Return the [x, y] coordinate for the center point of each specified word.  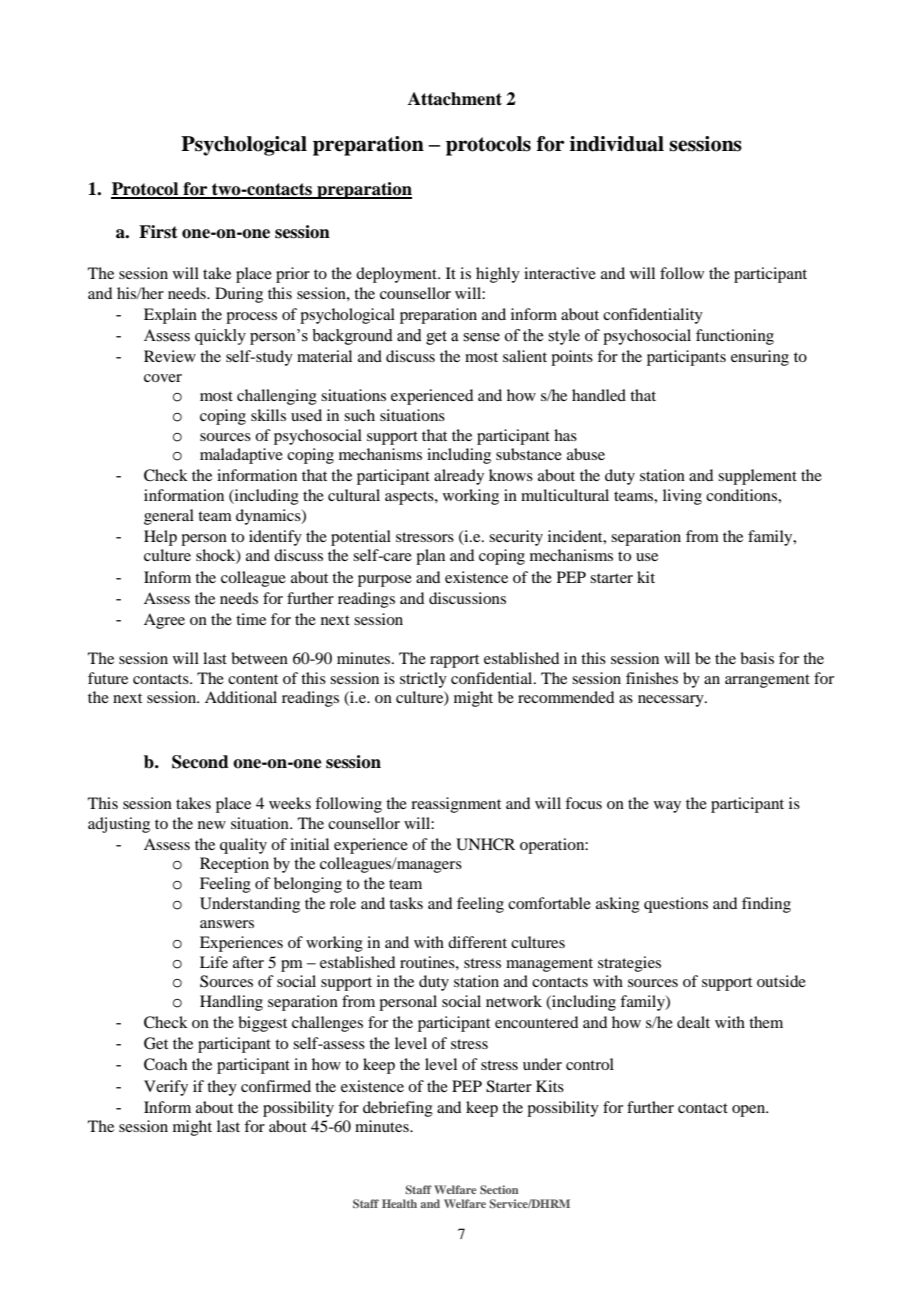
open [750, 1111]
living [682, 497]
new [212, 825]
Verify [166, 1088]
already [459, 477]
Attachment [455, 99]
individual [617, 144]
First [158, 232]
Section [499, 1189]
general [169, 517]
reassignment [456, 805]
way [667, 807]
